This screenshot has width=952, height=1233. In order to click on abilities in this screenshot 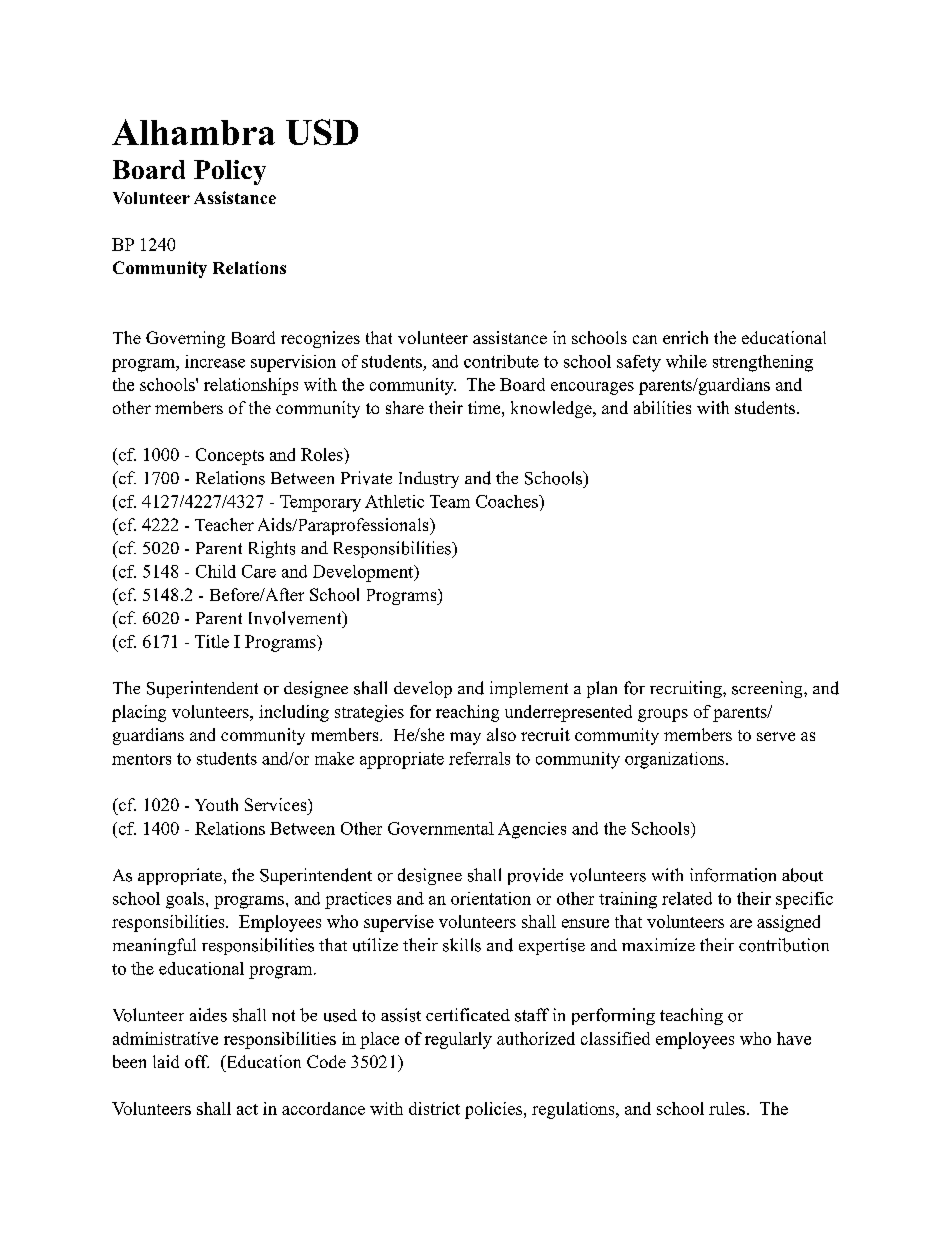, I will do `click(662, 407)`.
